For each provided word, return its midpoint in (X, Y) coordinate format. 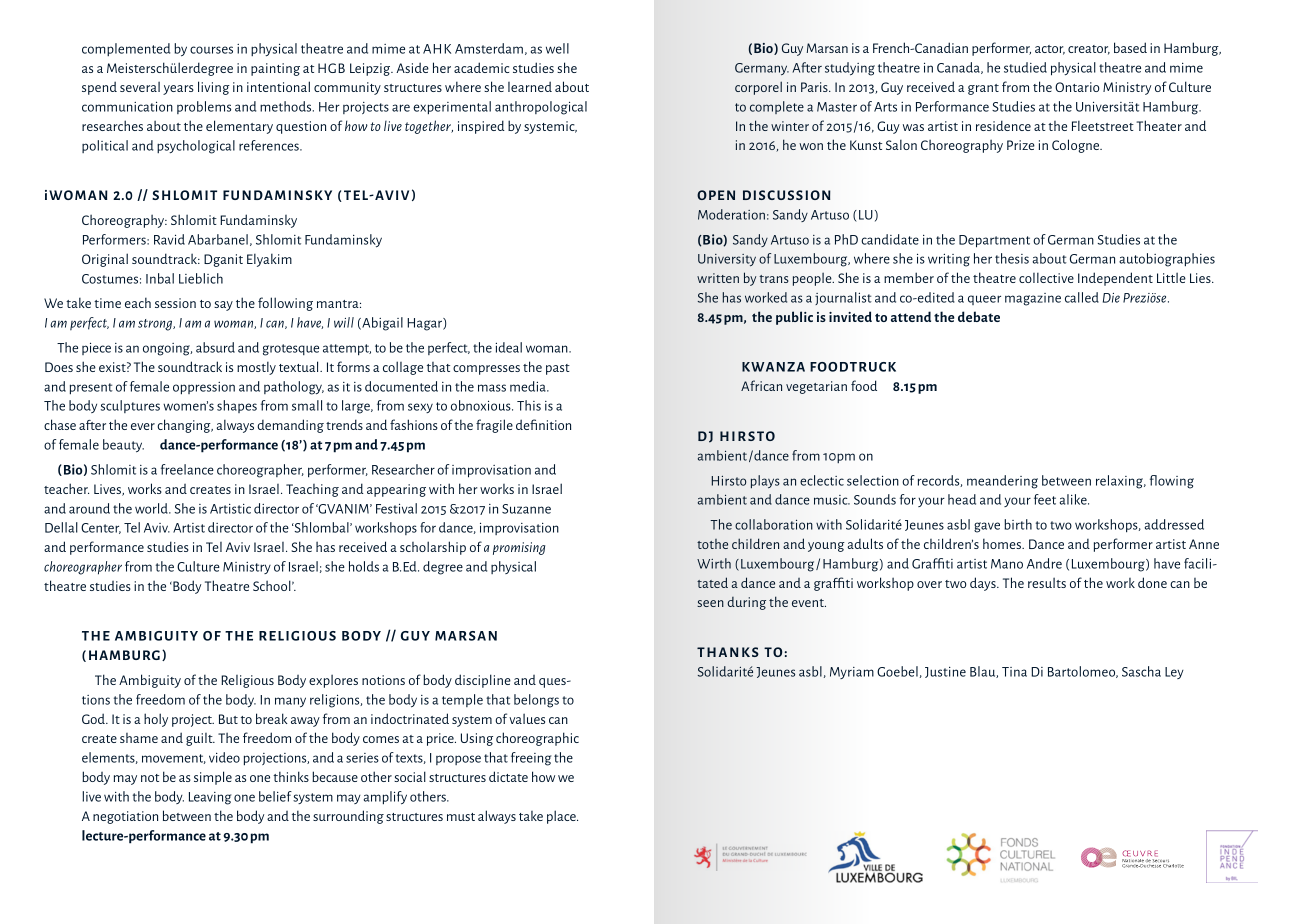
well (557, 48)
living (214, 88)
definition (543, 424)
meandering (1002, 482)
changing (185, 426)
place (562, 817)
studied (1025, 67)
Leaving (210, 798)
